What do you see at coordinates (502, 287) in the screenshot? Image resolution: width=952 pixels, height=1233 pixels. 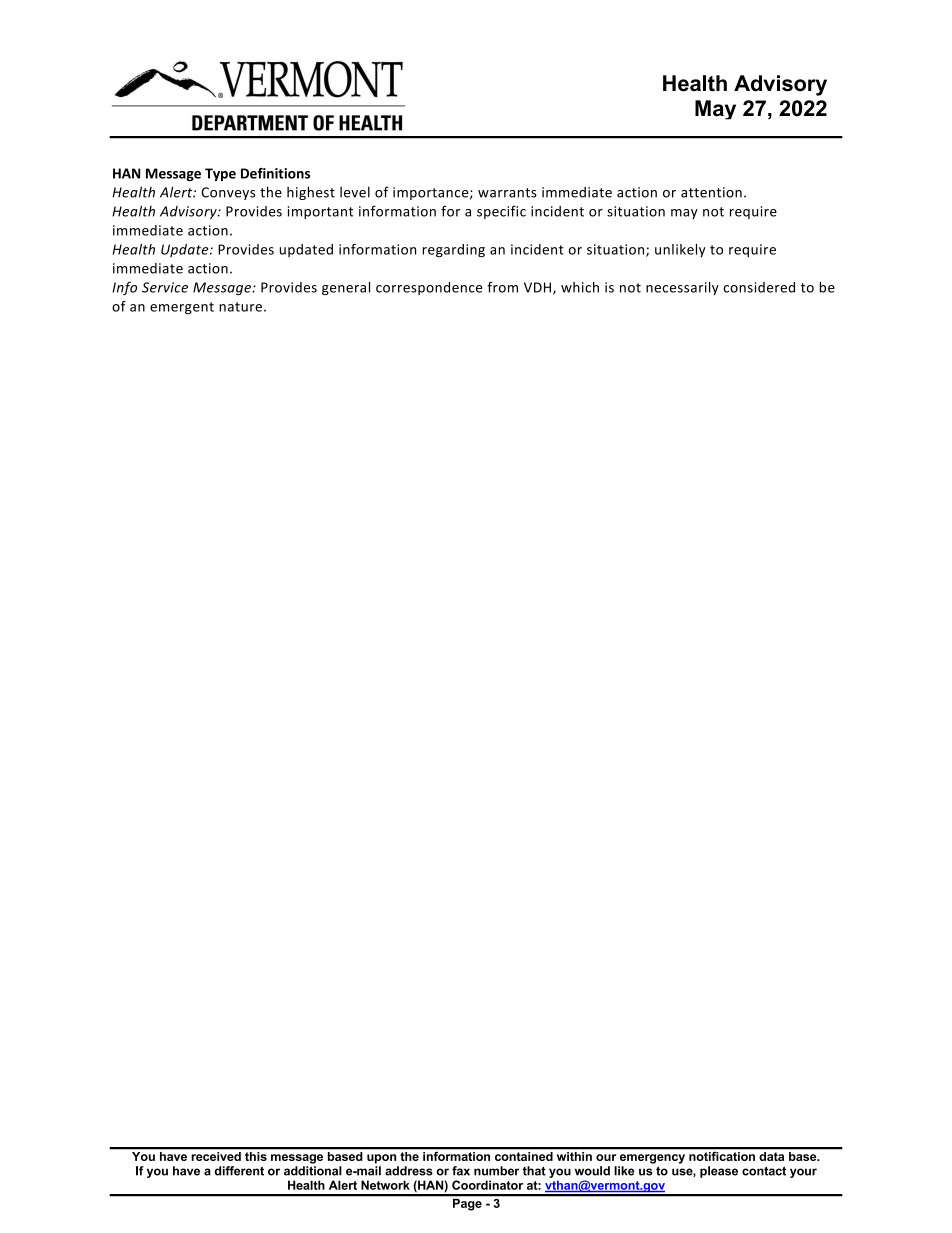 I see `from` at bounding box center [502, 287].
